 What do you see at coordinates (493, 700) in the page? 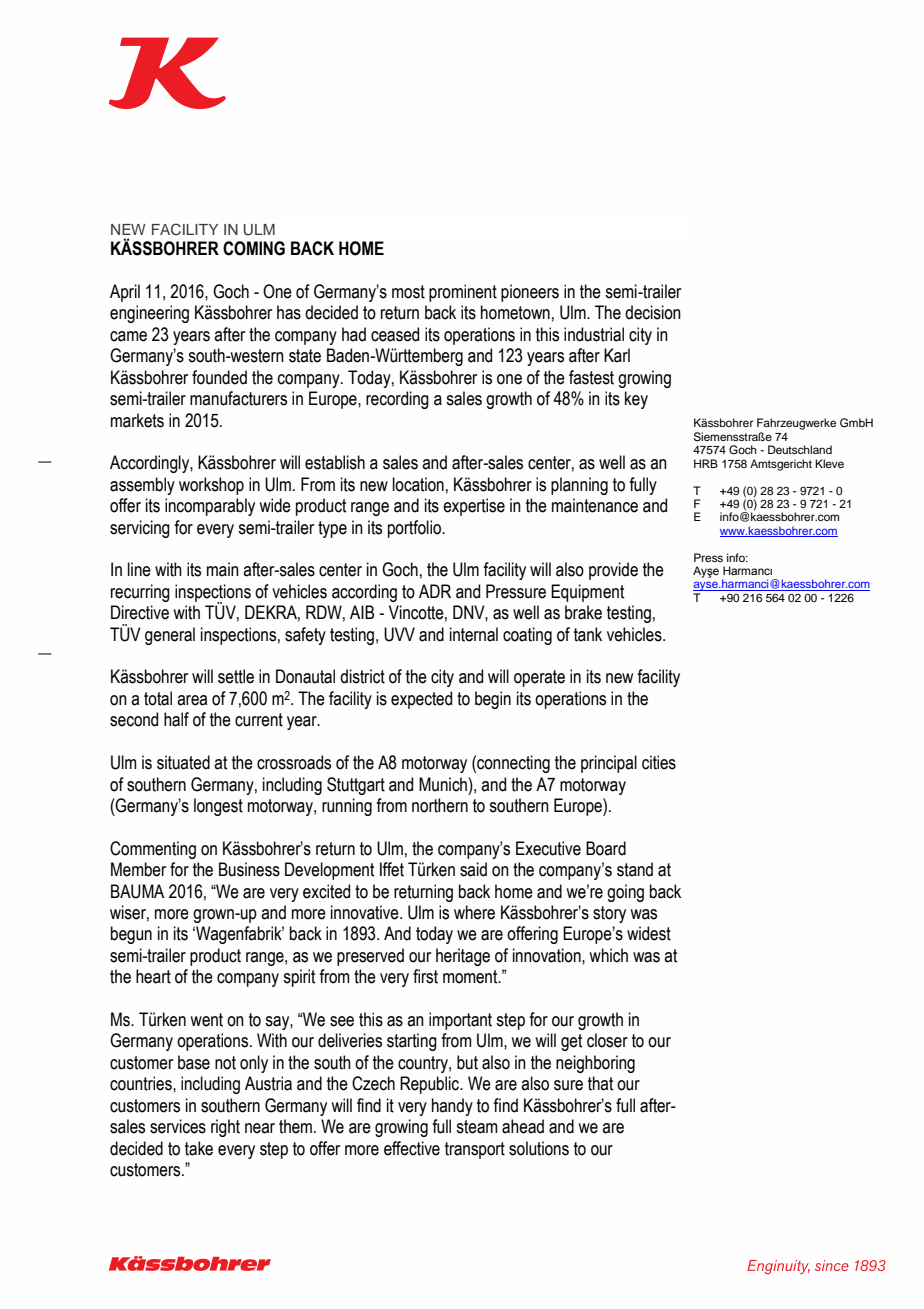
I see `begin` at bounding box center [493, 700].
